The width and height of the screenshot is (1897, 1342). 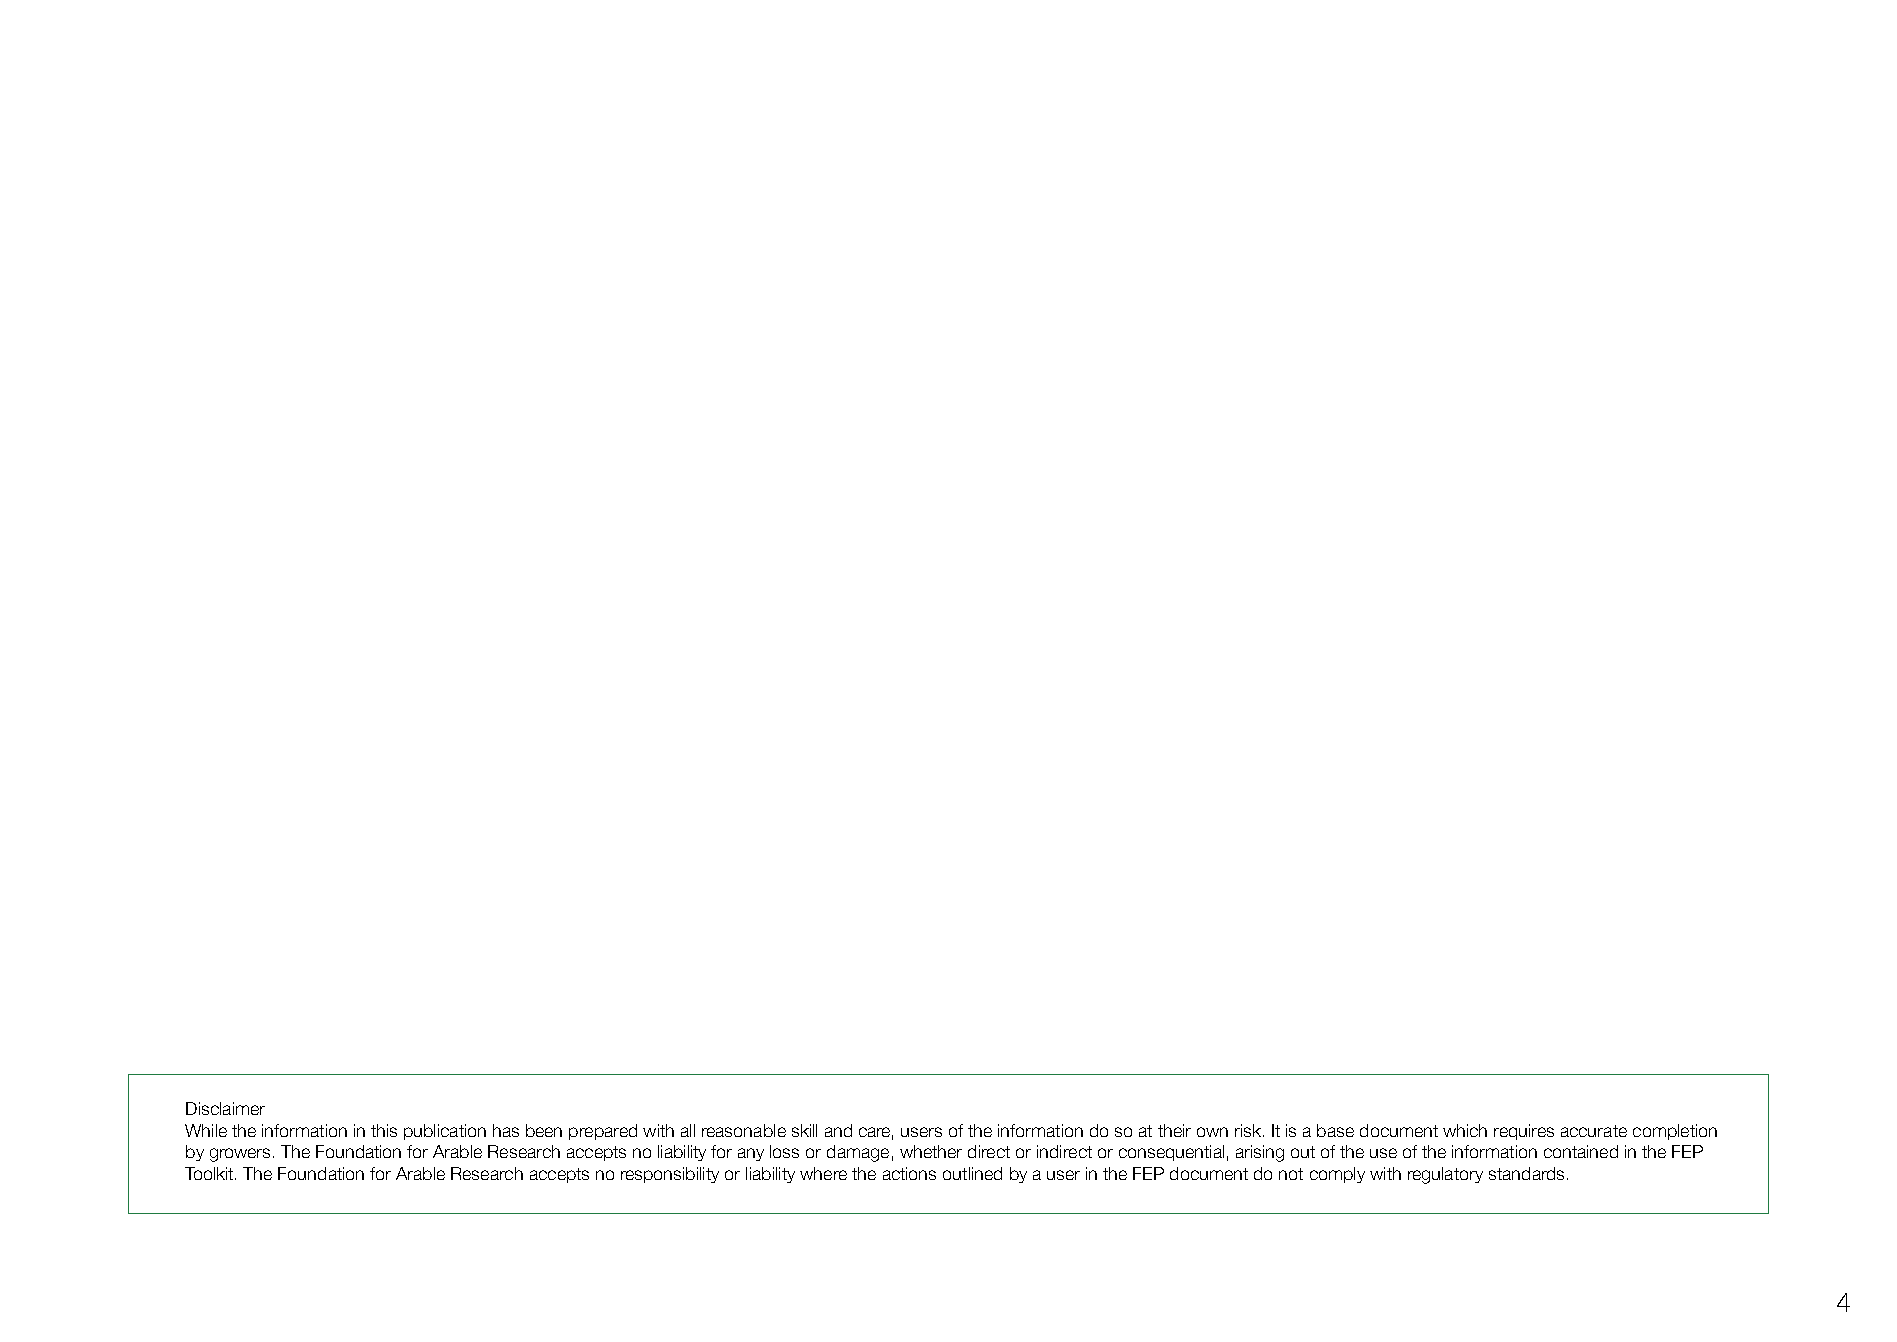 I want to click on actions, so click(x=909, y=1173).
